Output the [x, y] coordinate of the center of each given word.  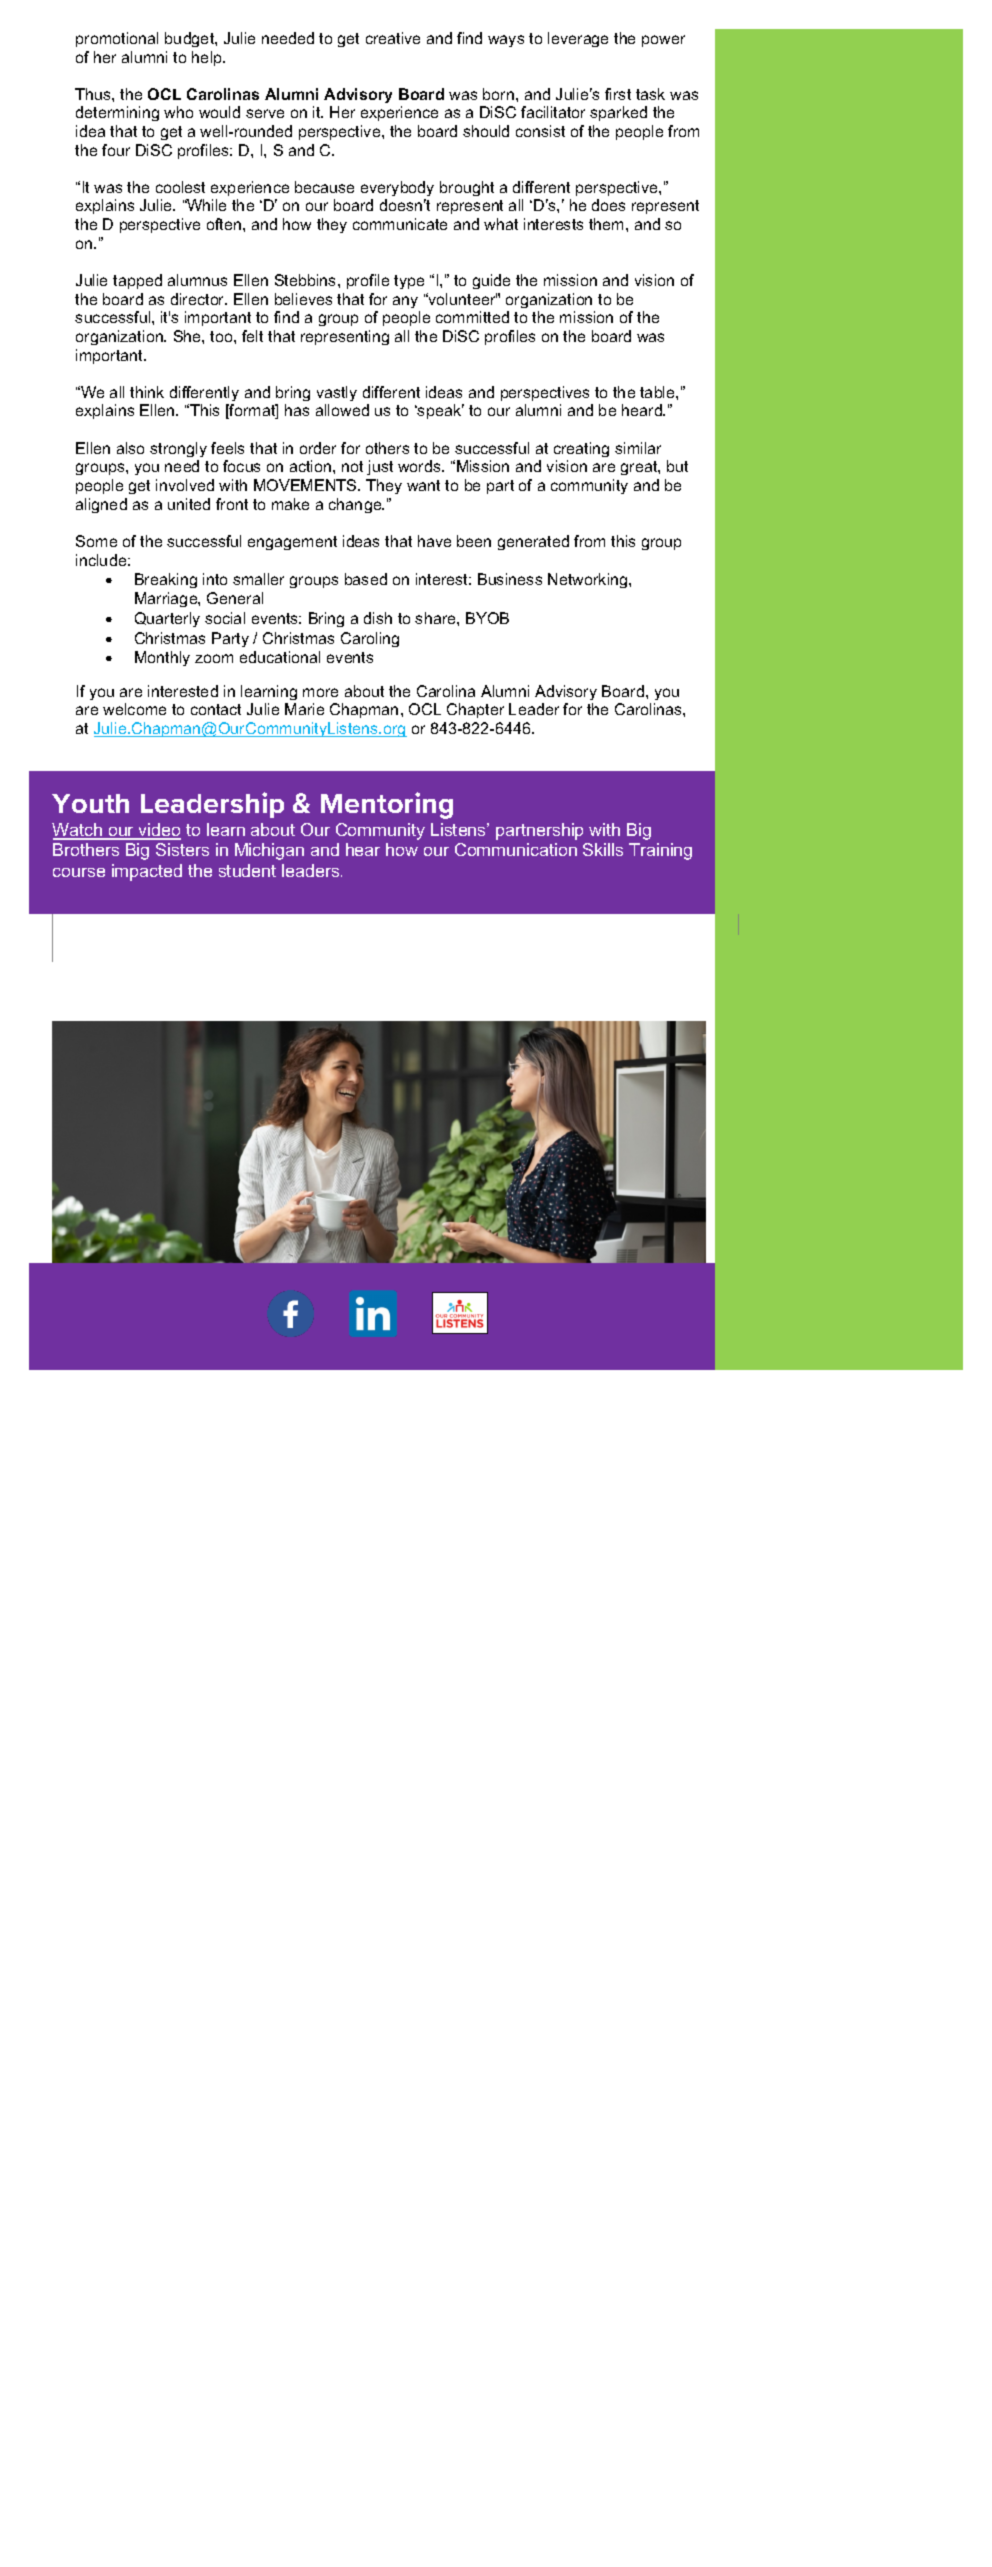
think [147, 392]
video [159, 831]
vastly [337, 393]
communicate [400, 224]
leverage [578, 39]
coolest [180, 187]
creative [393, 38]
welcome [134, 709]
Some [96, 541]
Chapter [475, 710]
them [606, 224]
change [356, 505]
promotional [117, 39]
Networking [589, 580]
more [320, 692]
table [658, 392]
